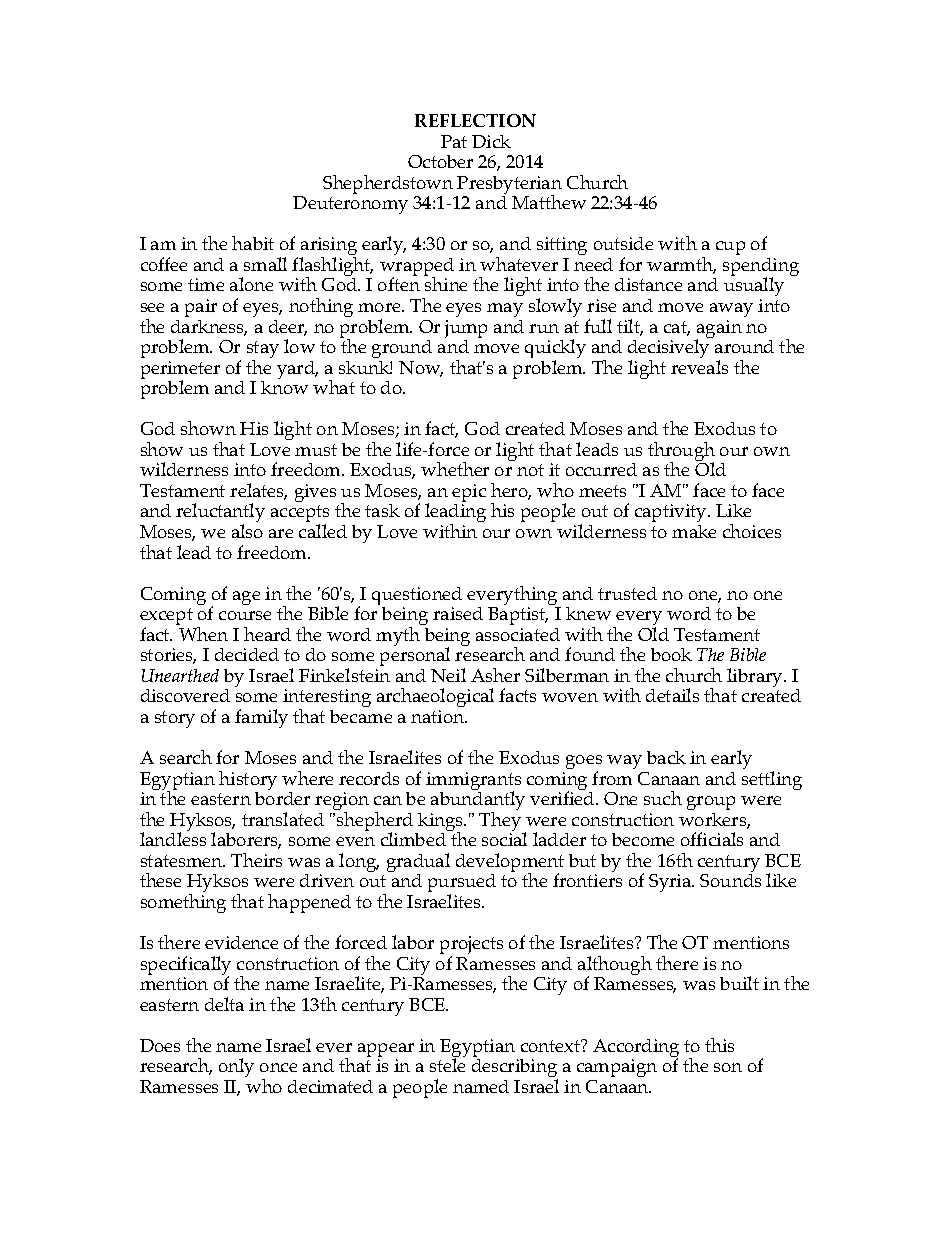  I want to click on whether, so click(455, 469).
